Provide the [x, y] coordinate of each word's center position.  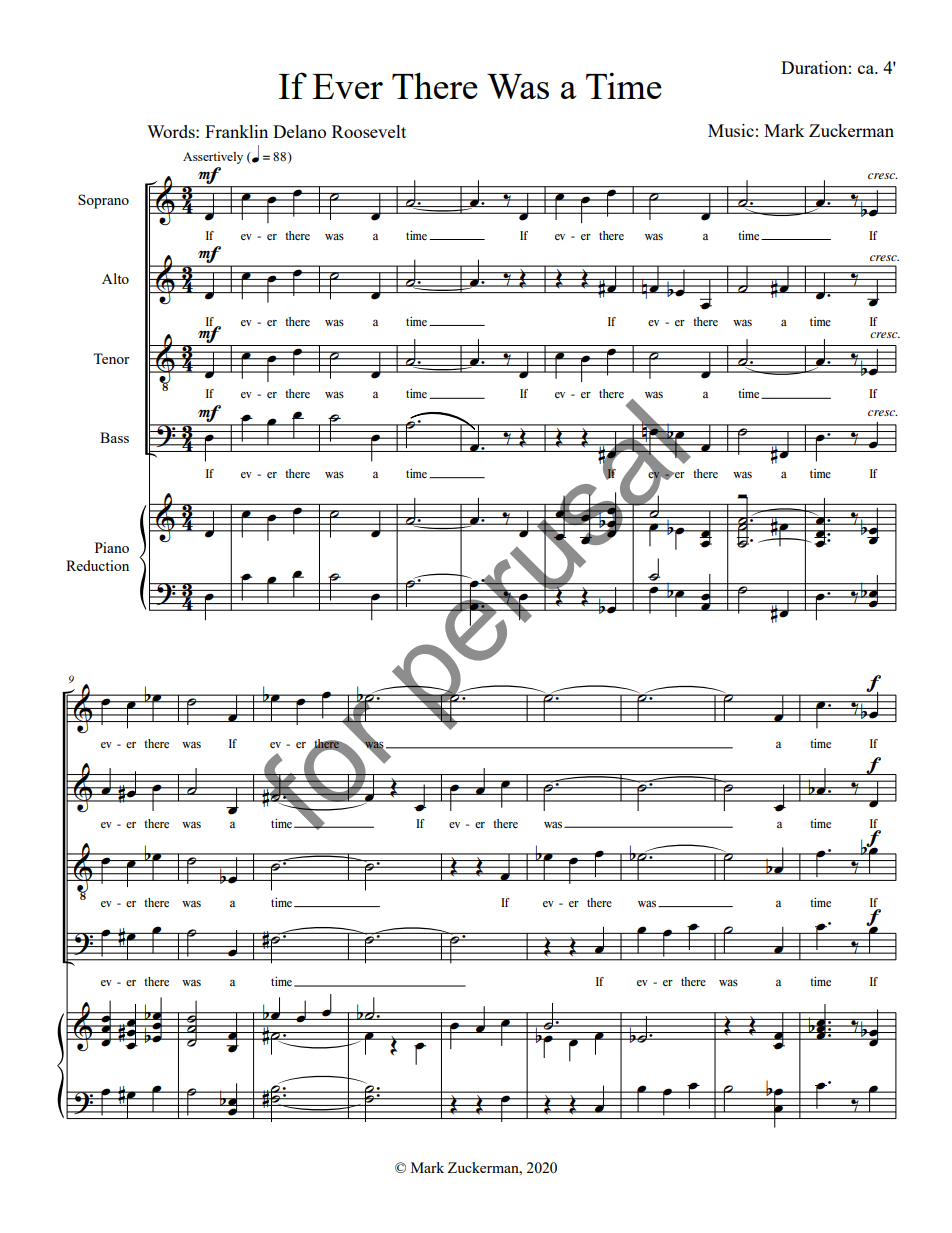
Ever [347, 86]
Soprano [103, 201]
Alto [115, 278]
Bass [114, 437]
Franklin [236, 131]
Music [731, 130]
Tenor [111, 358]
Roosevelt [369, 131]
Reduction [97, 565]
